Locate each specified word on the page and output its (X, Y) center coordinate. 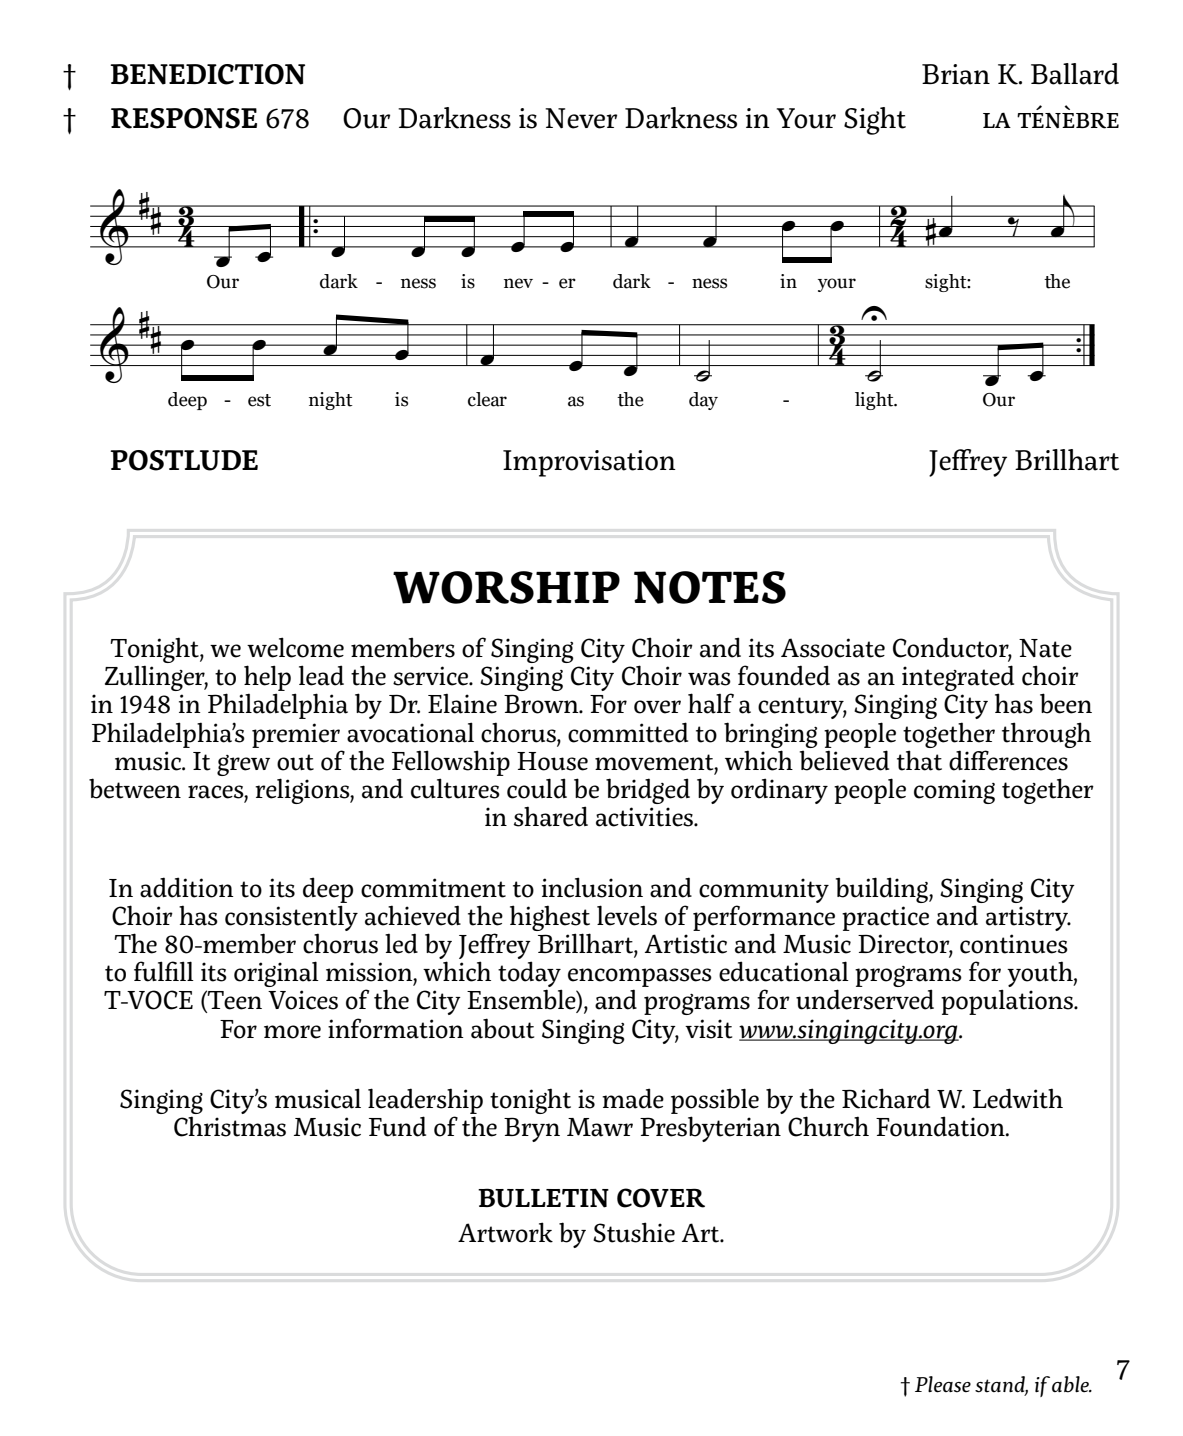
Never (581, 118)
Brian (956, 74)
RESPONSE (184, 118)
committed (628, 732)
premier (296, 735)
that (919, 760)
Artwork (505, 1232)
